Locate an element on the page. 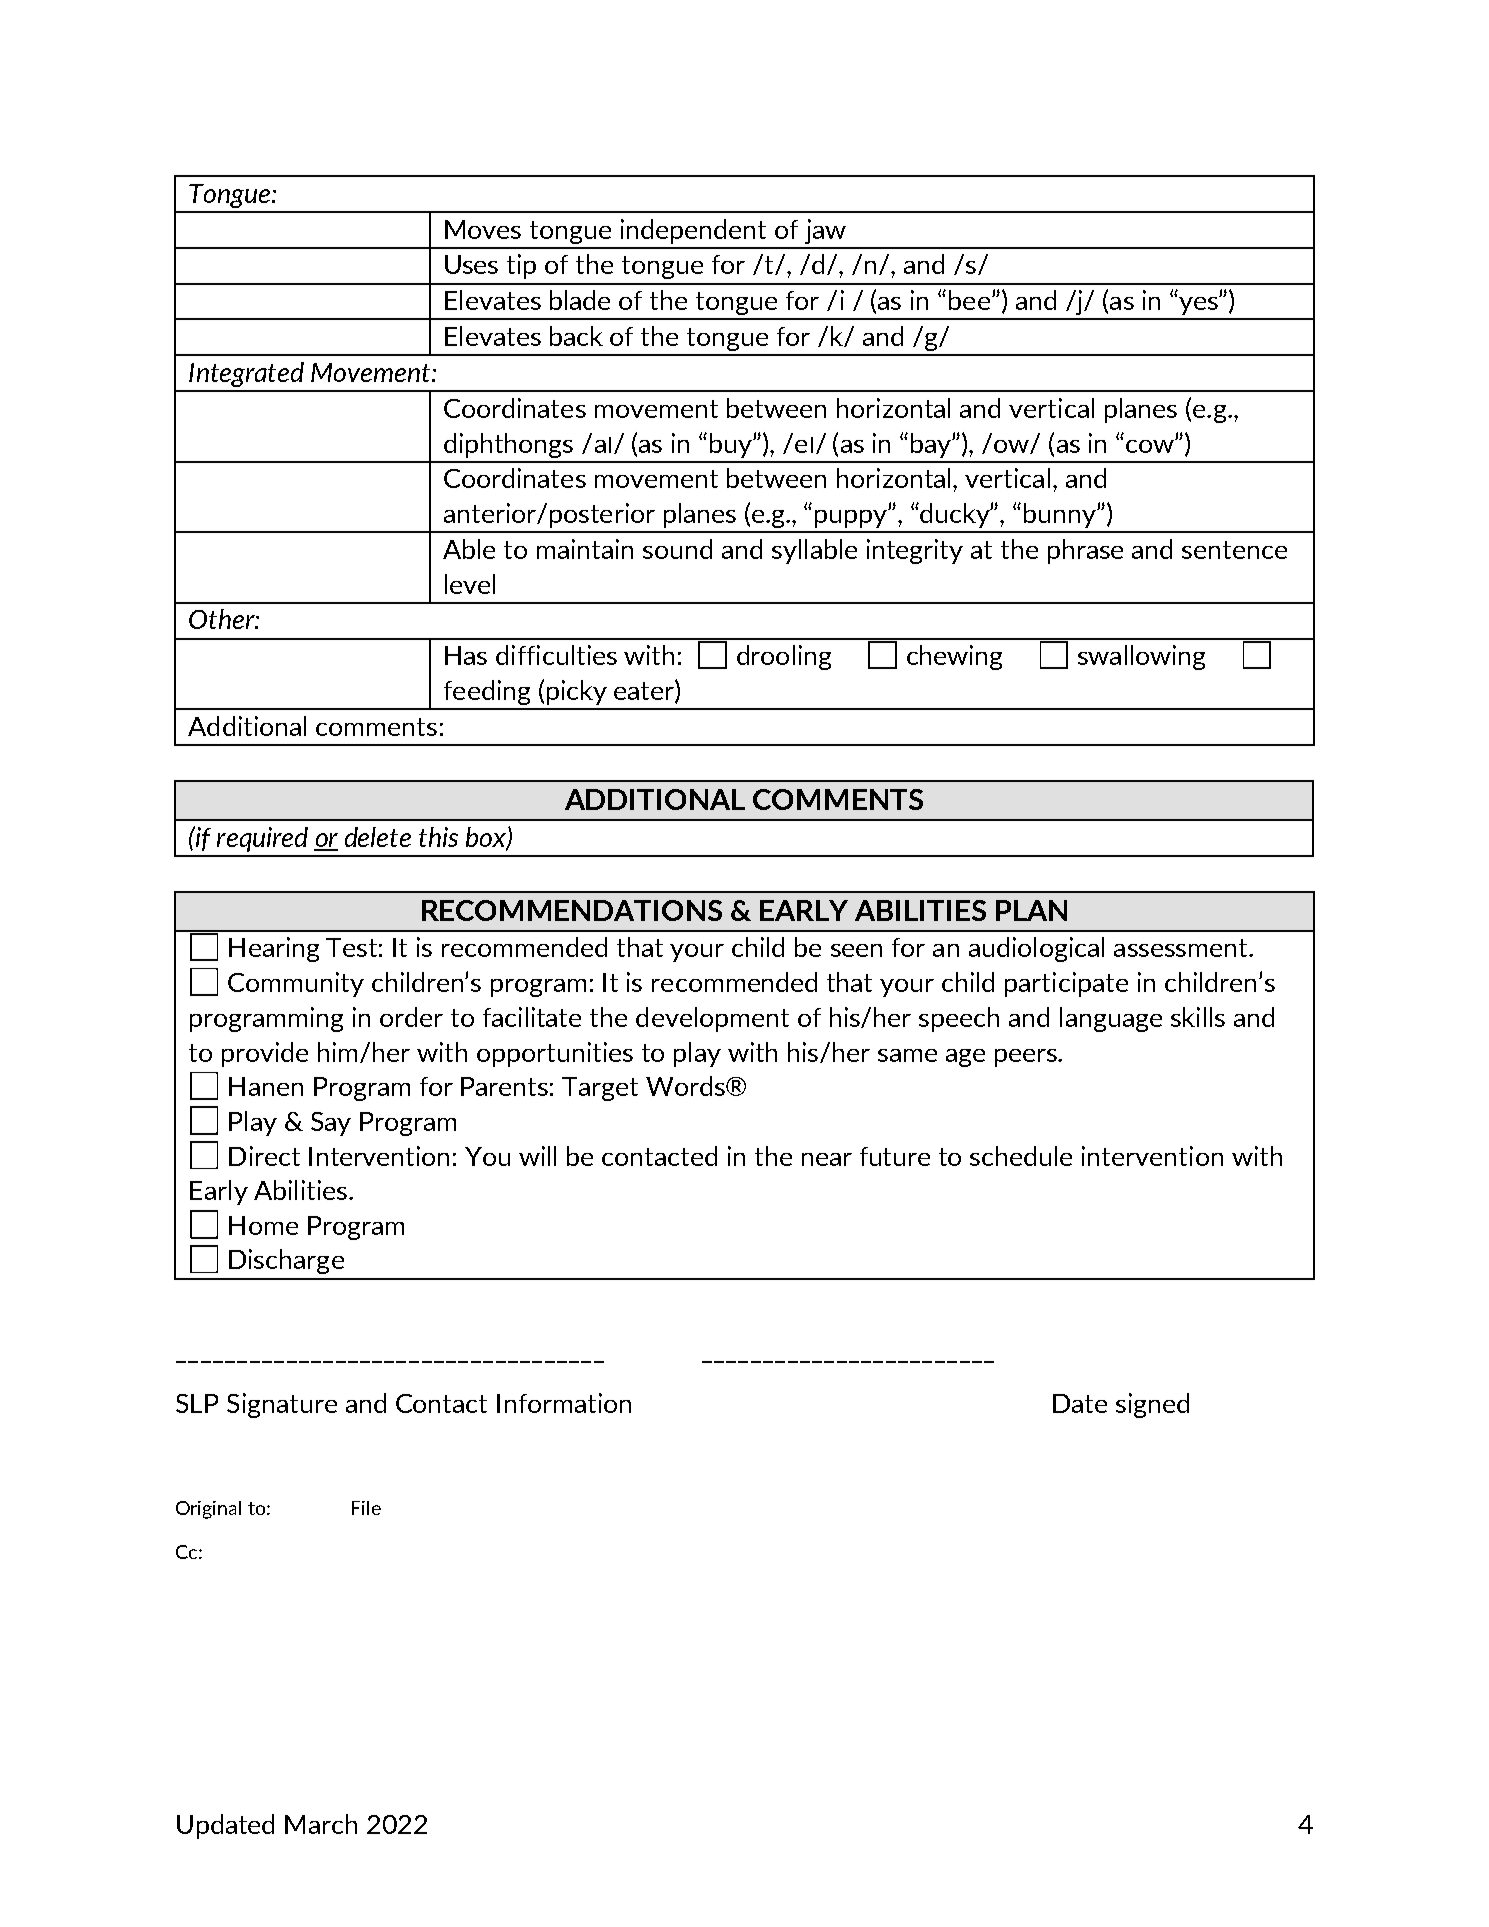 This image has height=1927, width=1489. signed is located at coordinates (1152, 1405).
